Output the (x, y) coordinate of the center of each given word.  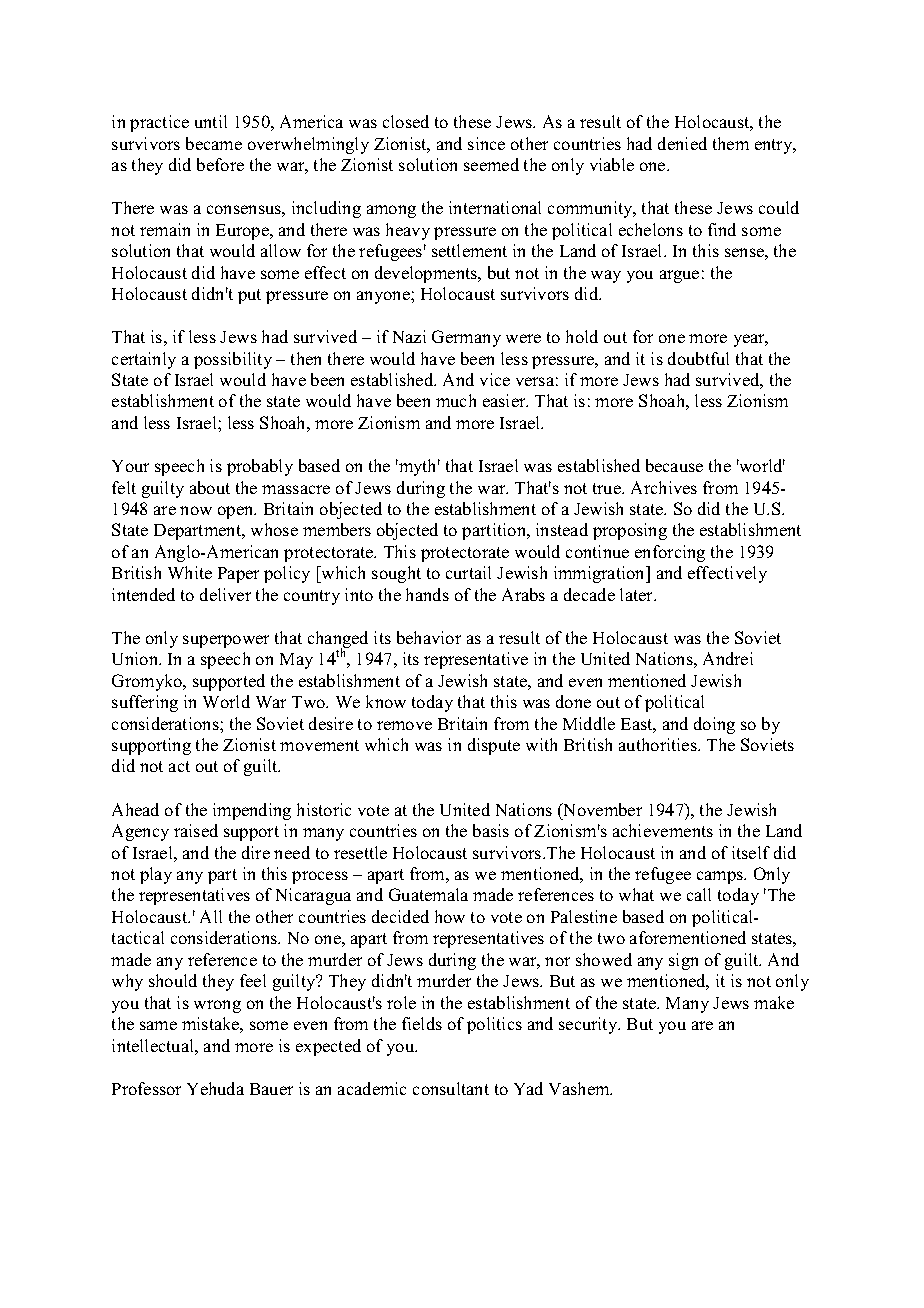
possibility (233, 360)
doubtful (698, 358)
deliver (225, 594)
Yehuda (215, 1088)
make (774, 1002)
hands (427, 594)
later (638, 594)
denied (682, 143)
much (456, 400)
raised (196, 830)
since (486, 143)
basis (491, 830)
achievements (663, 830)
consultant (451, 1088)
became (214, 143)
